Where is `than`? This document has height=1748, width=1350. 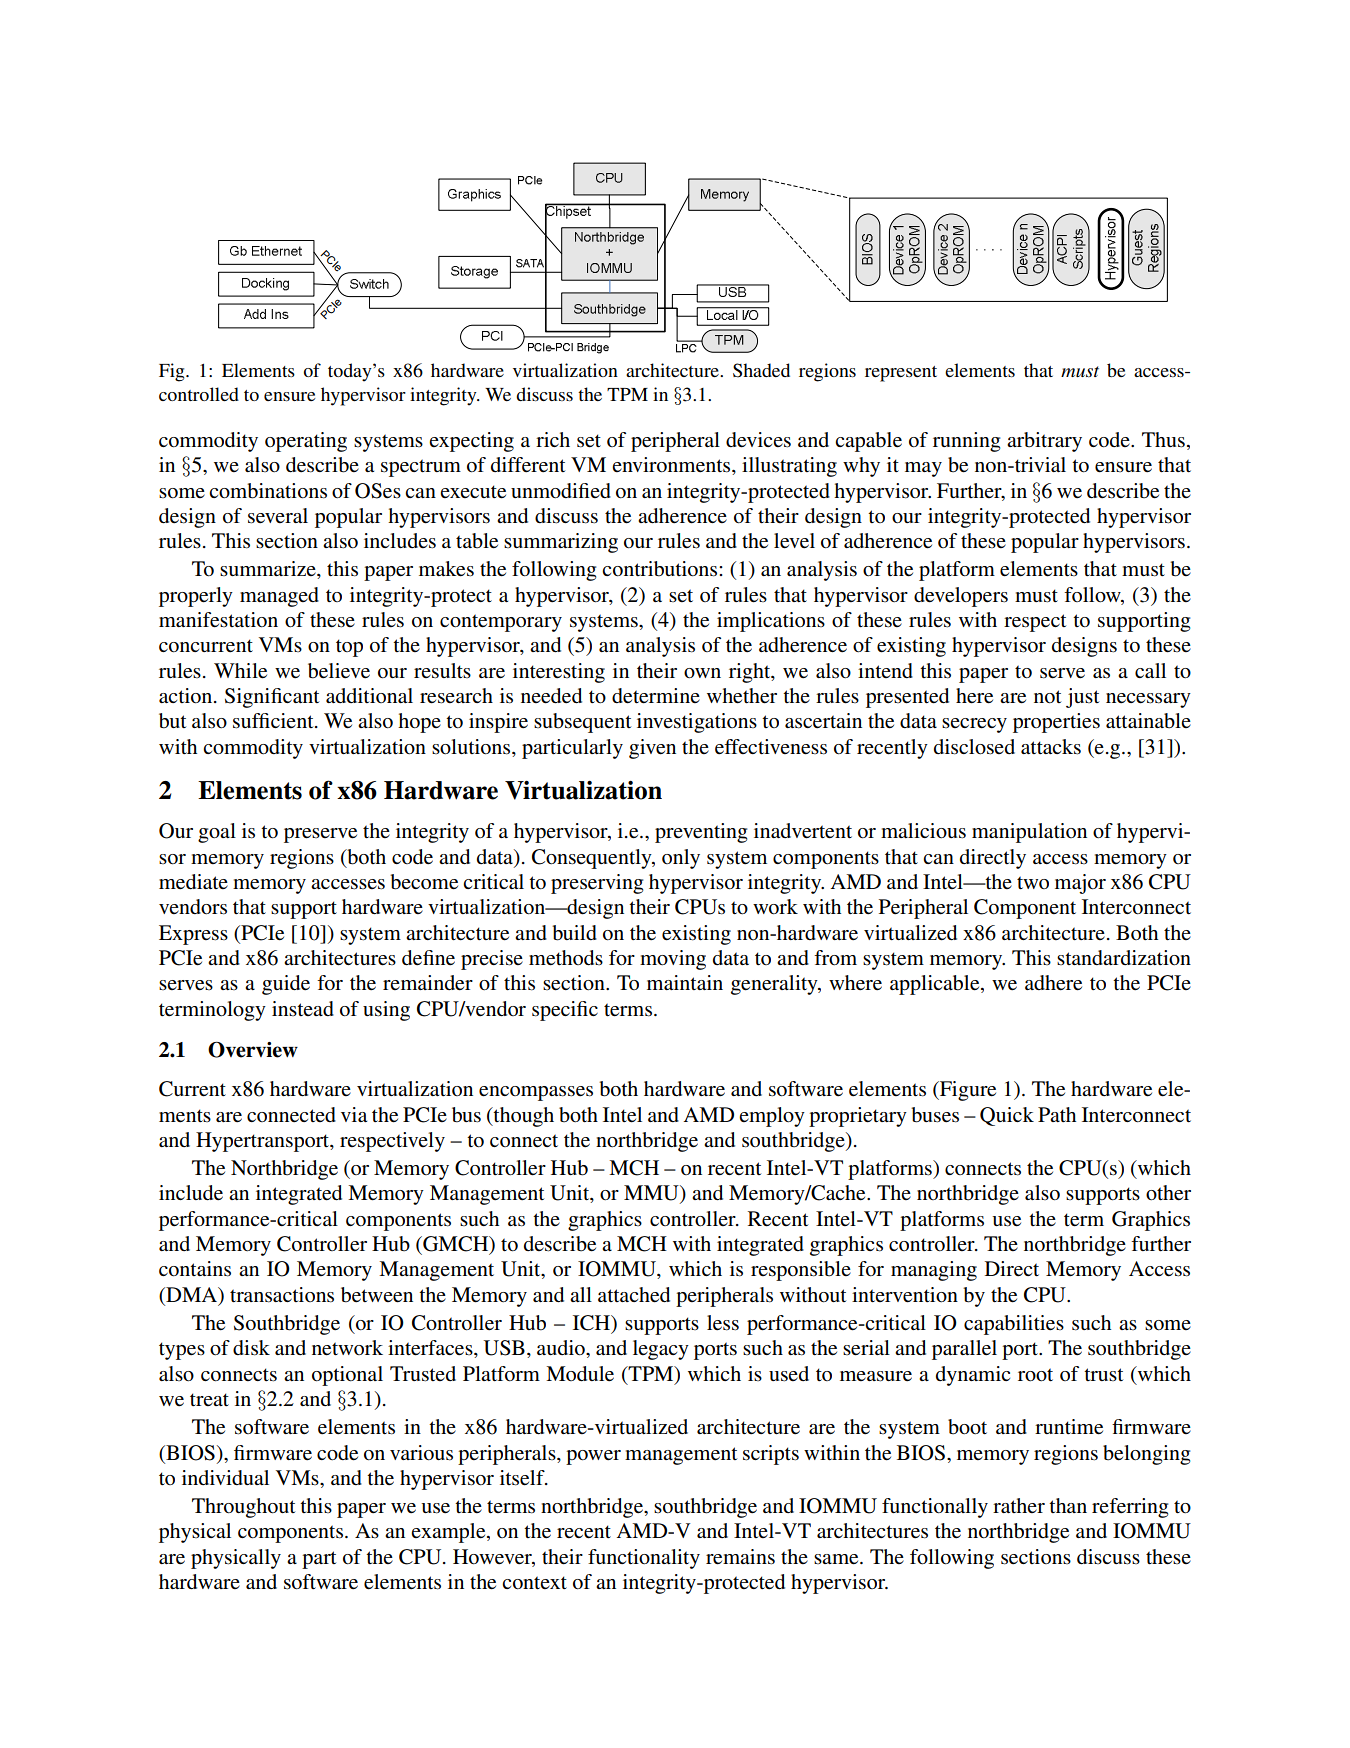 than is located at coordinates (1068, 1505).
